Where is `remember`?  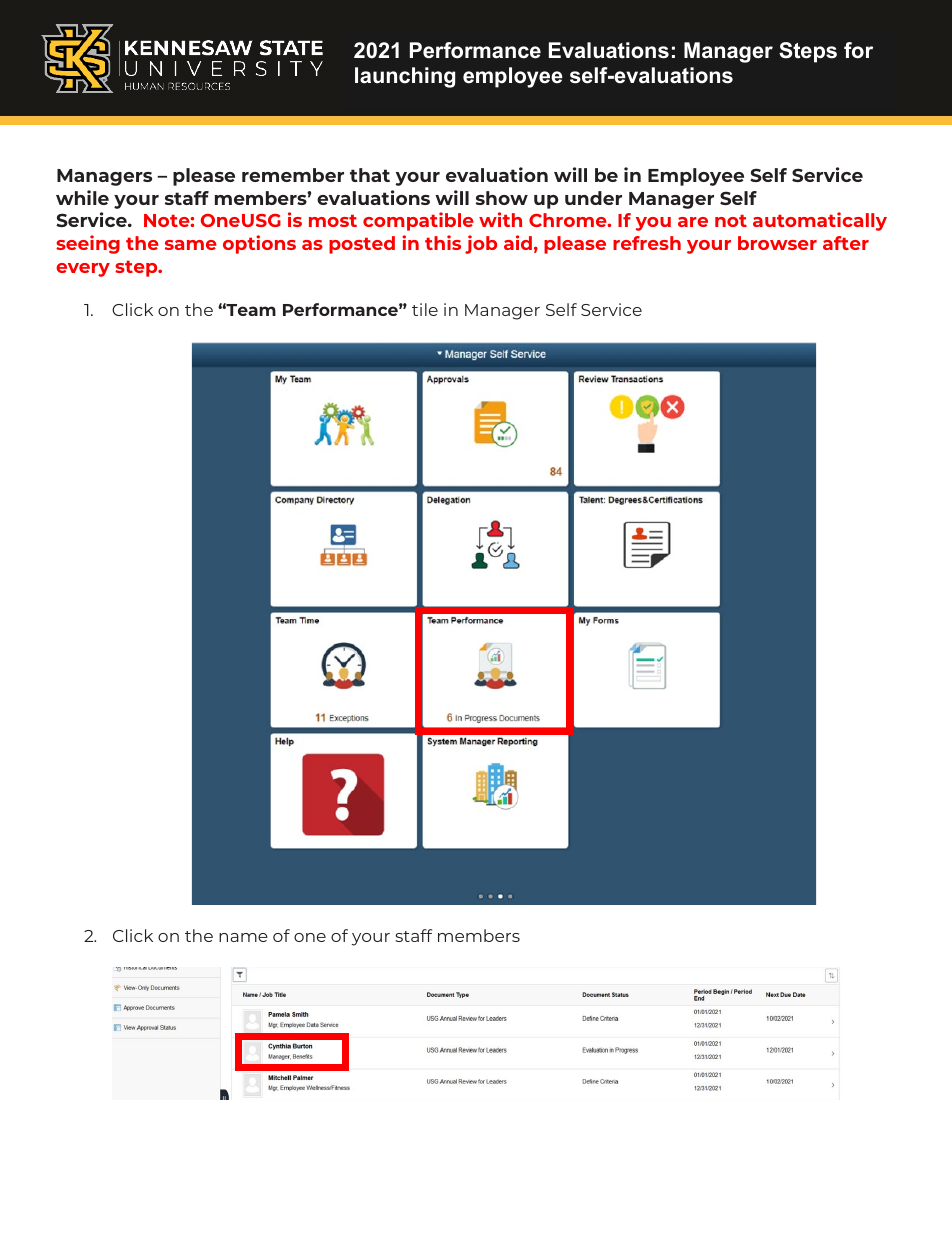 remember is located at coordinates (293, 175).
